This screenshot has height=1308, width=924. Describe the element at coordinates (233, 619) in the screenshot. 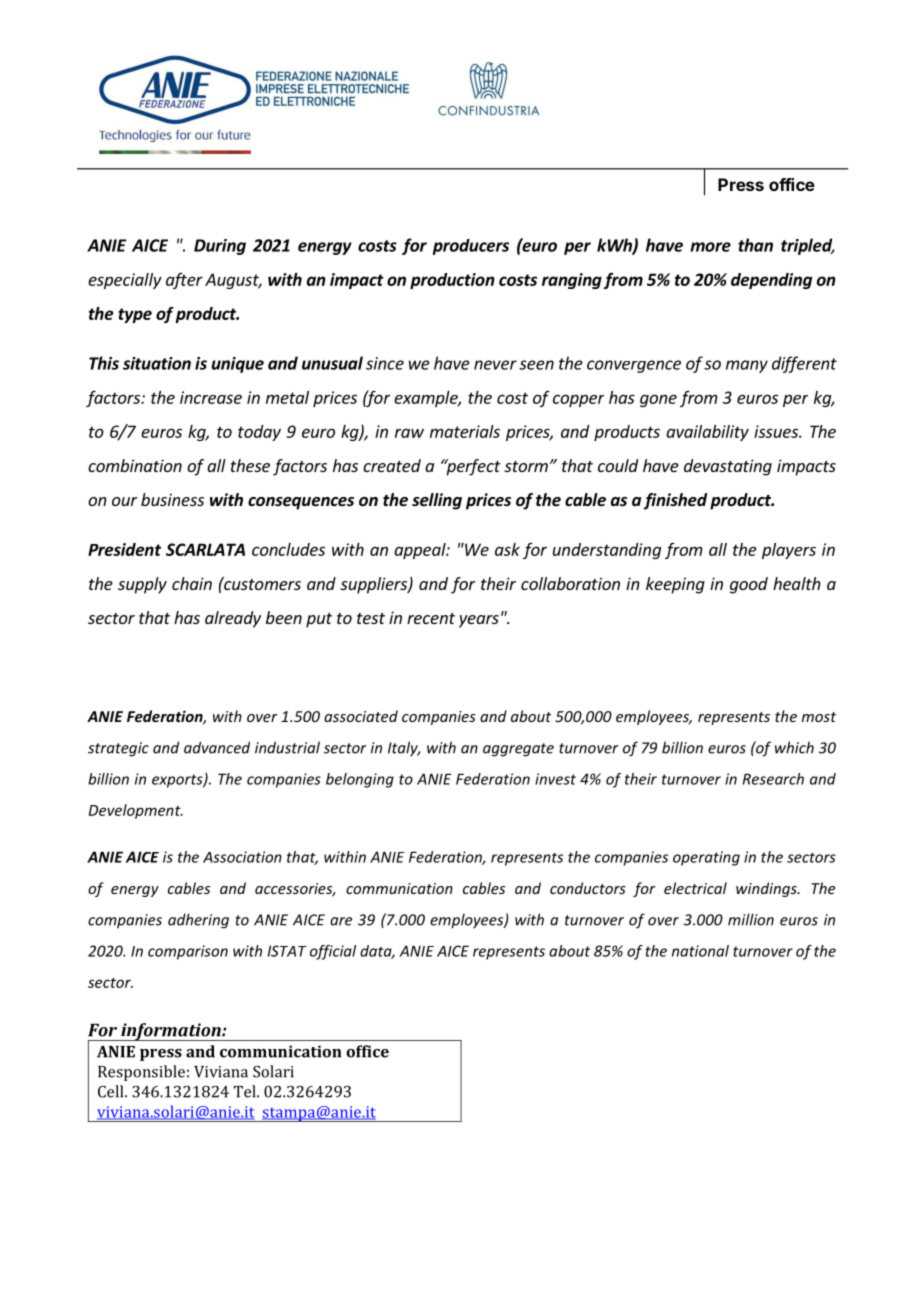

I see `already` at that location.
